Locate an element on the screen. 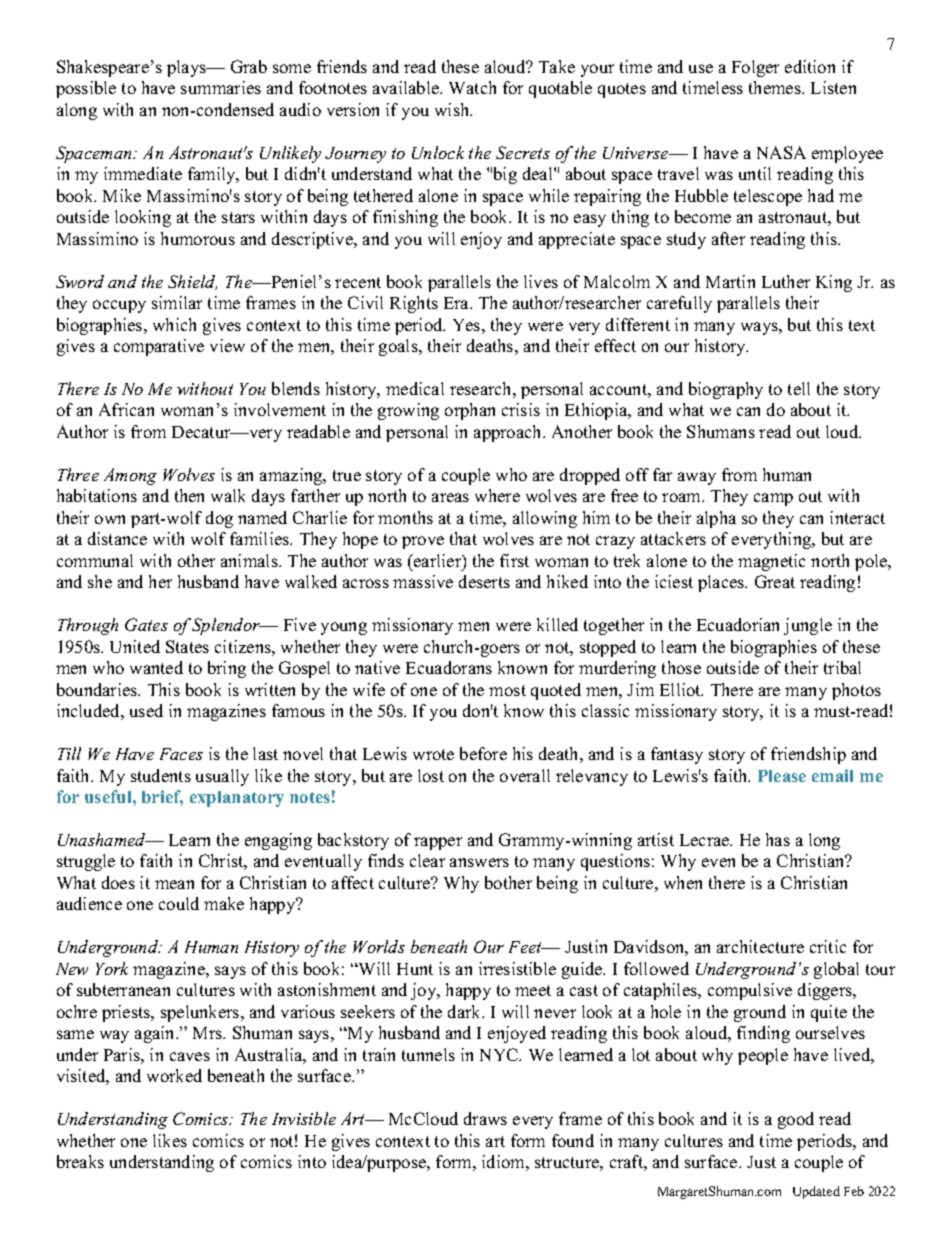 Image resolution: width=952 pixels, height=1233 pixels. draws is located at coordinates (485, 1118).
